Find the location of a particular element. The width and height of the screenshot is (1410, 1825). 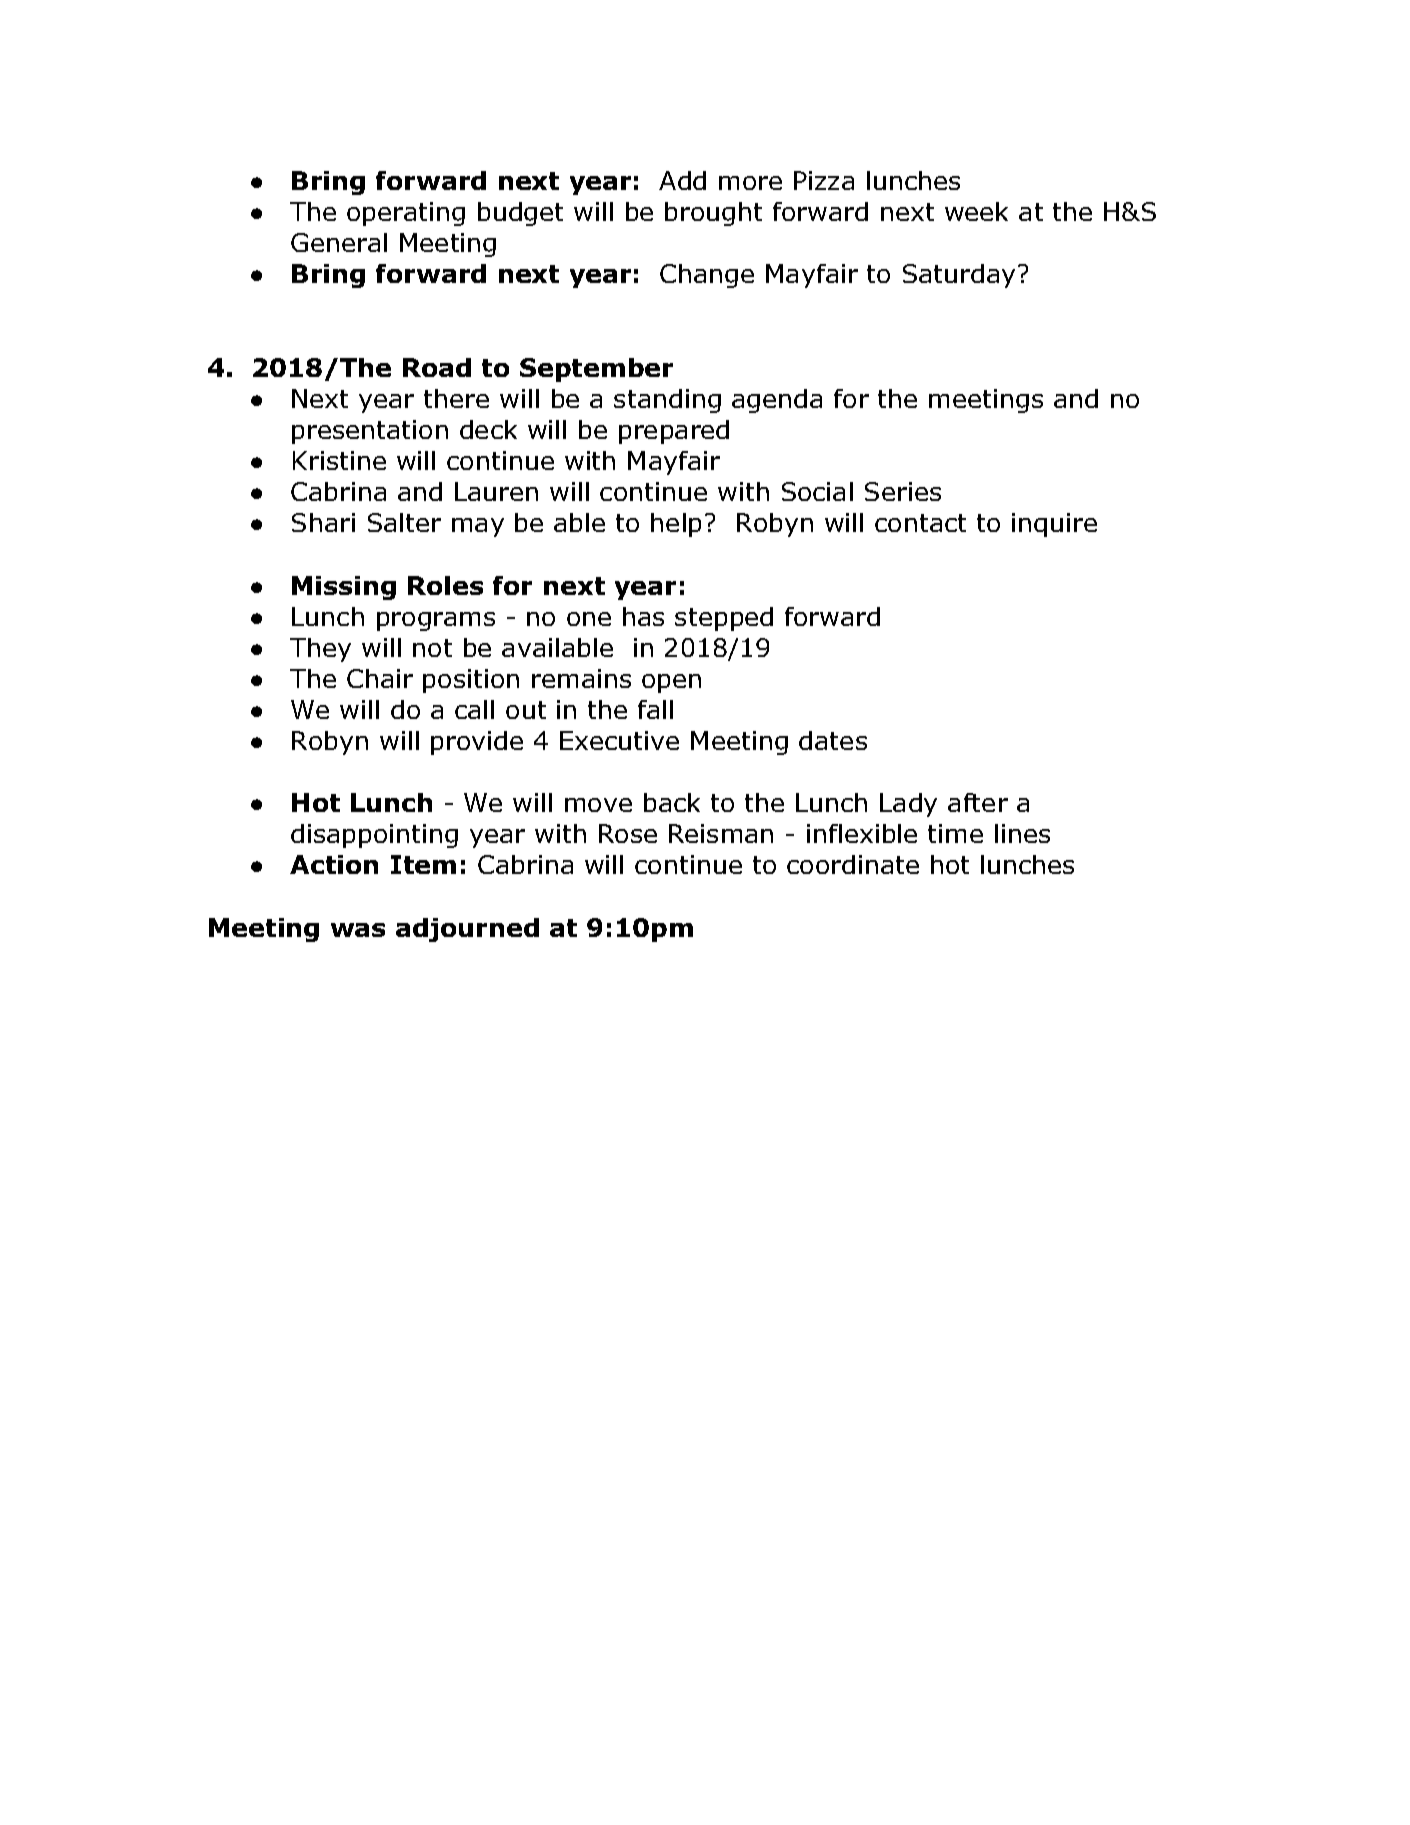

week is located at coordinates (976, 211).
